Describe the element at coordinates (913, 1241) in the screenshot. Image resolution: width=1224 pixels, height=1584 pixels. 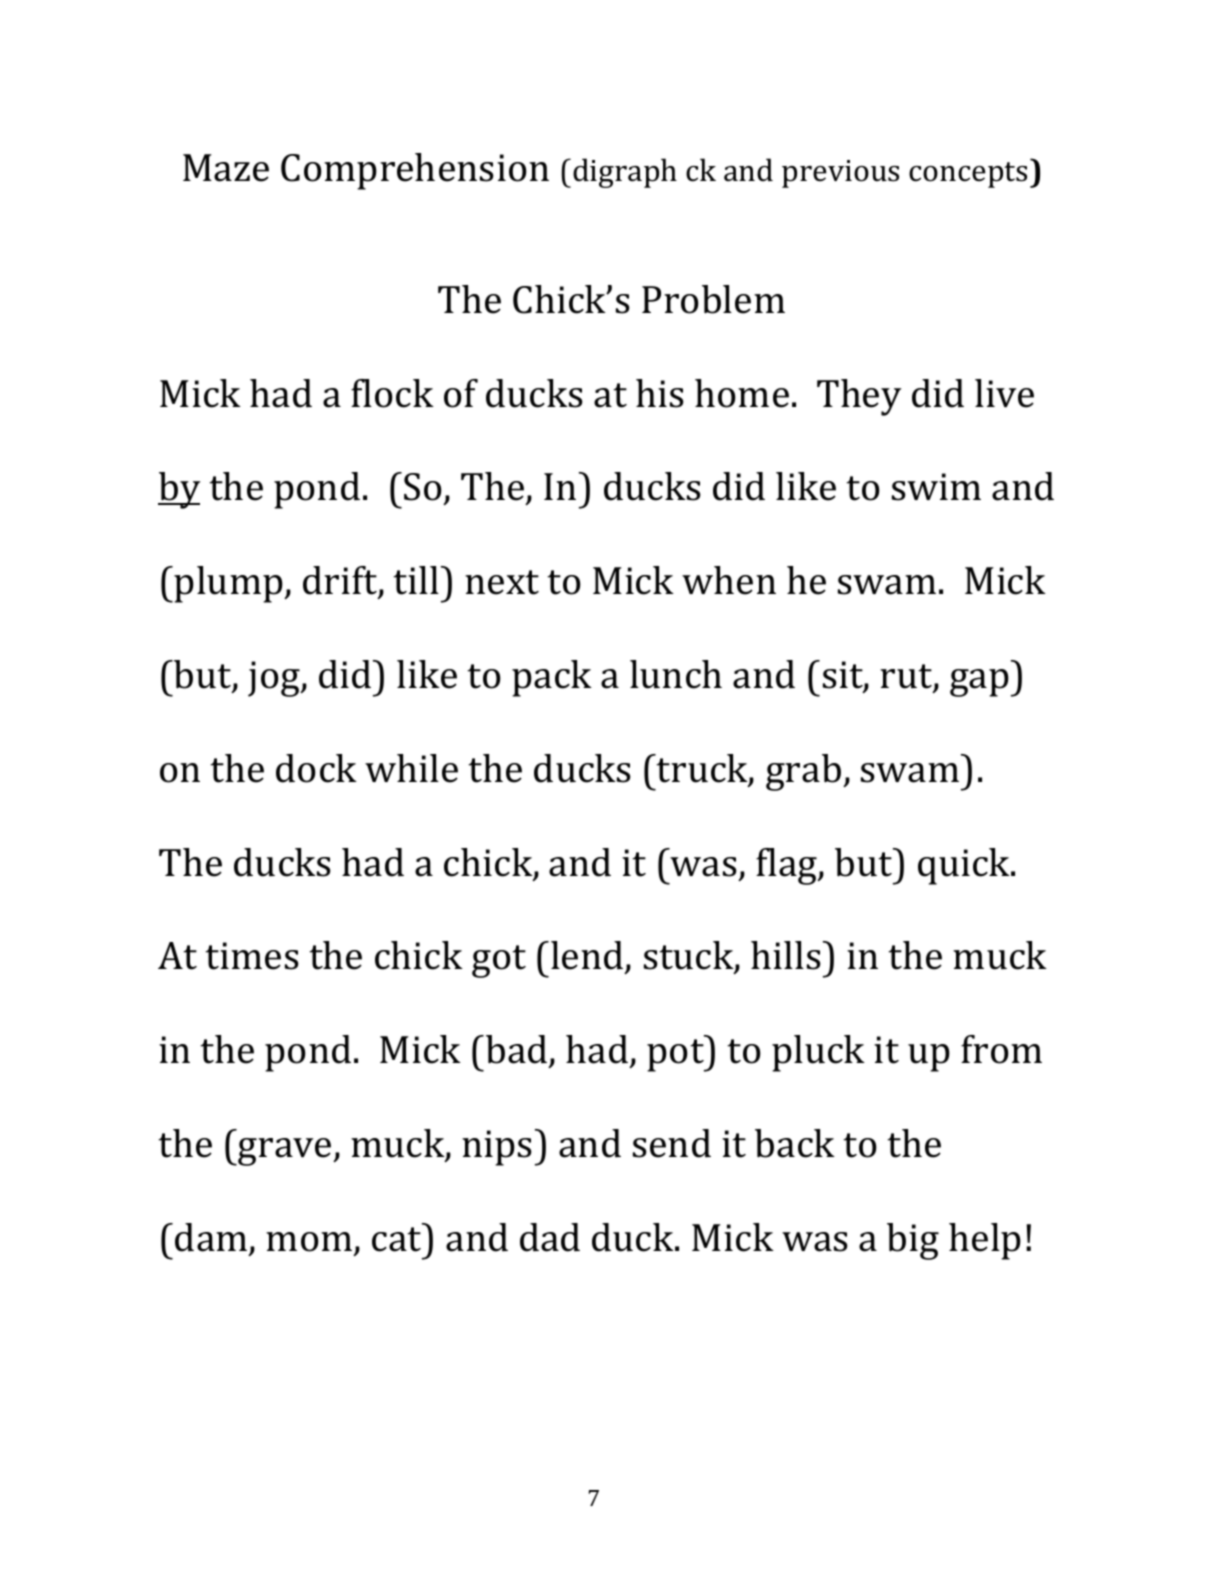
I see `big` at that location.
